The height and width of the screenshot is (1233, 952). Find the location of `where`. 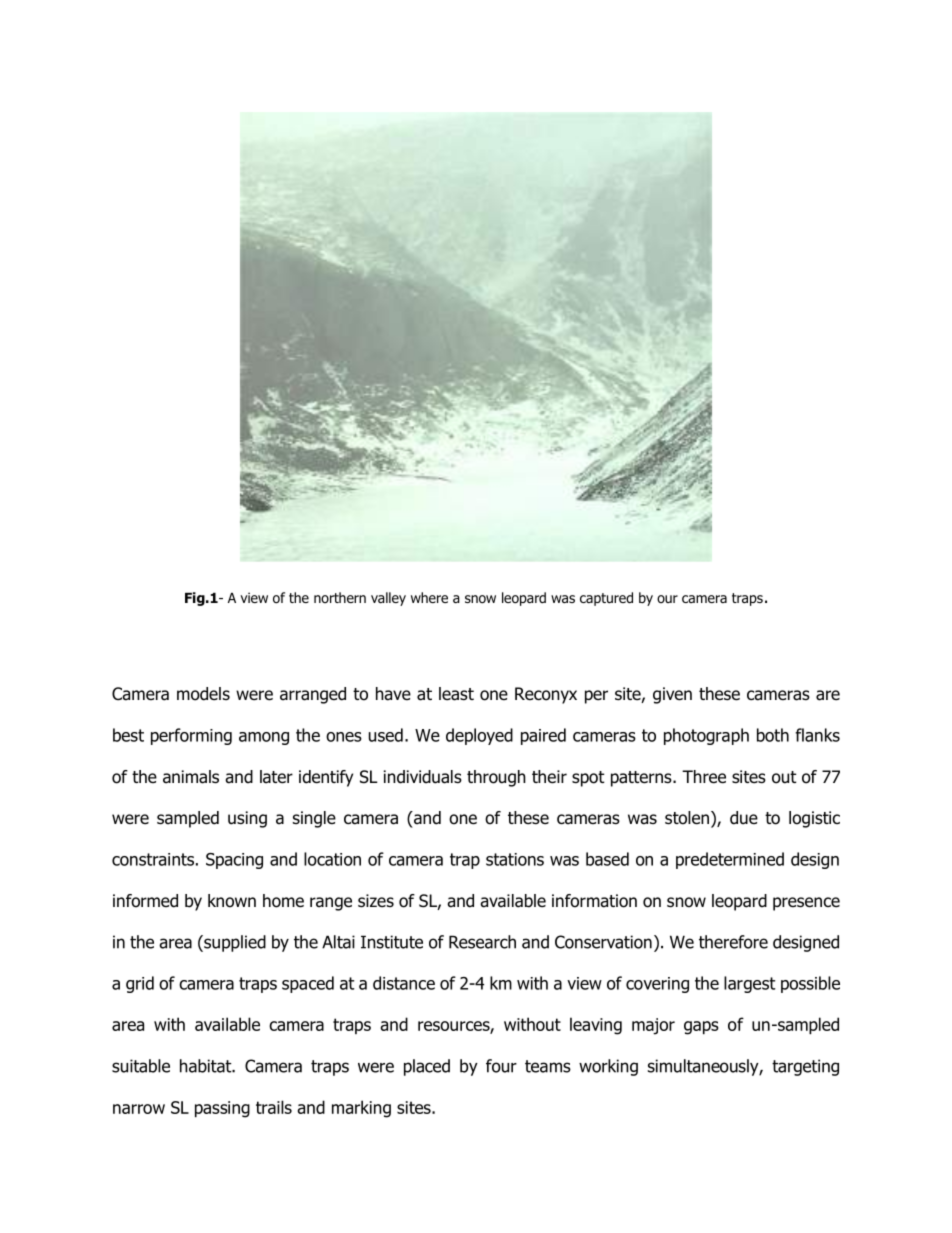

where is located at coordinates (429, 597).
